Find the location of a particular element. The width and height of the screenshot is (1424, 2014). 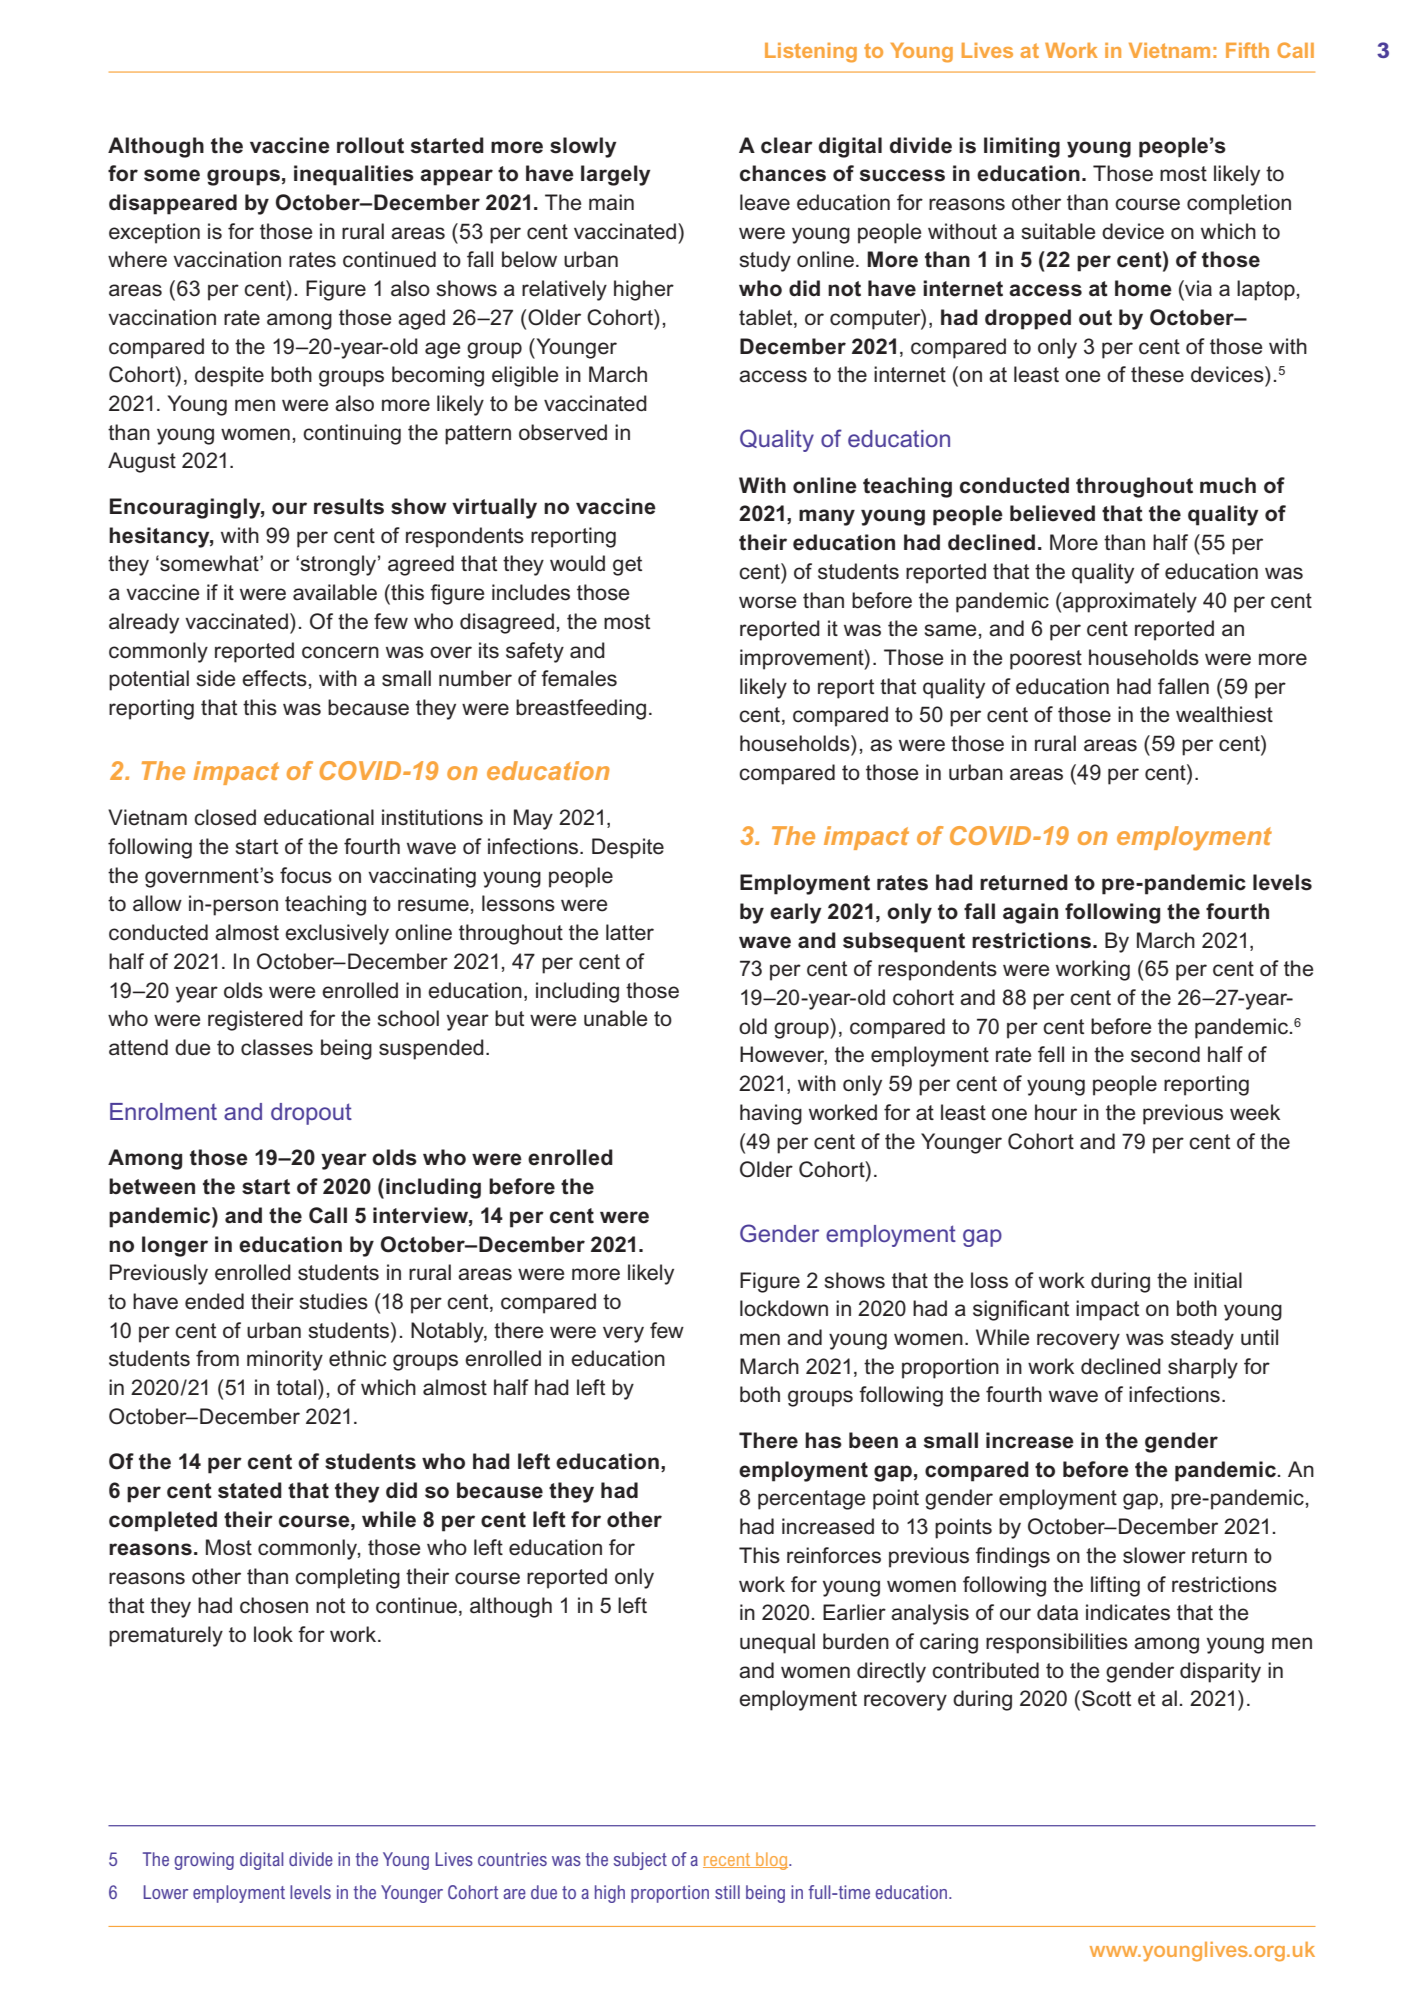

has is located at coordinates (823, 1440).
